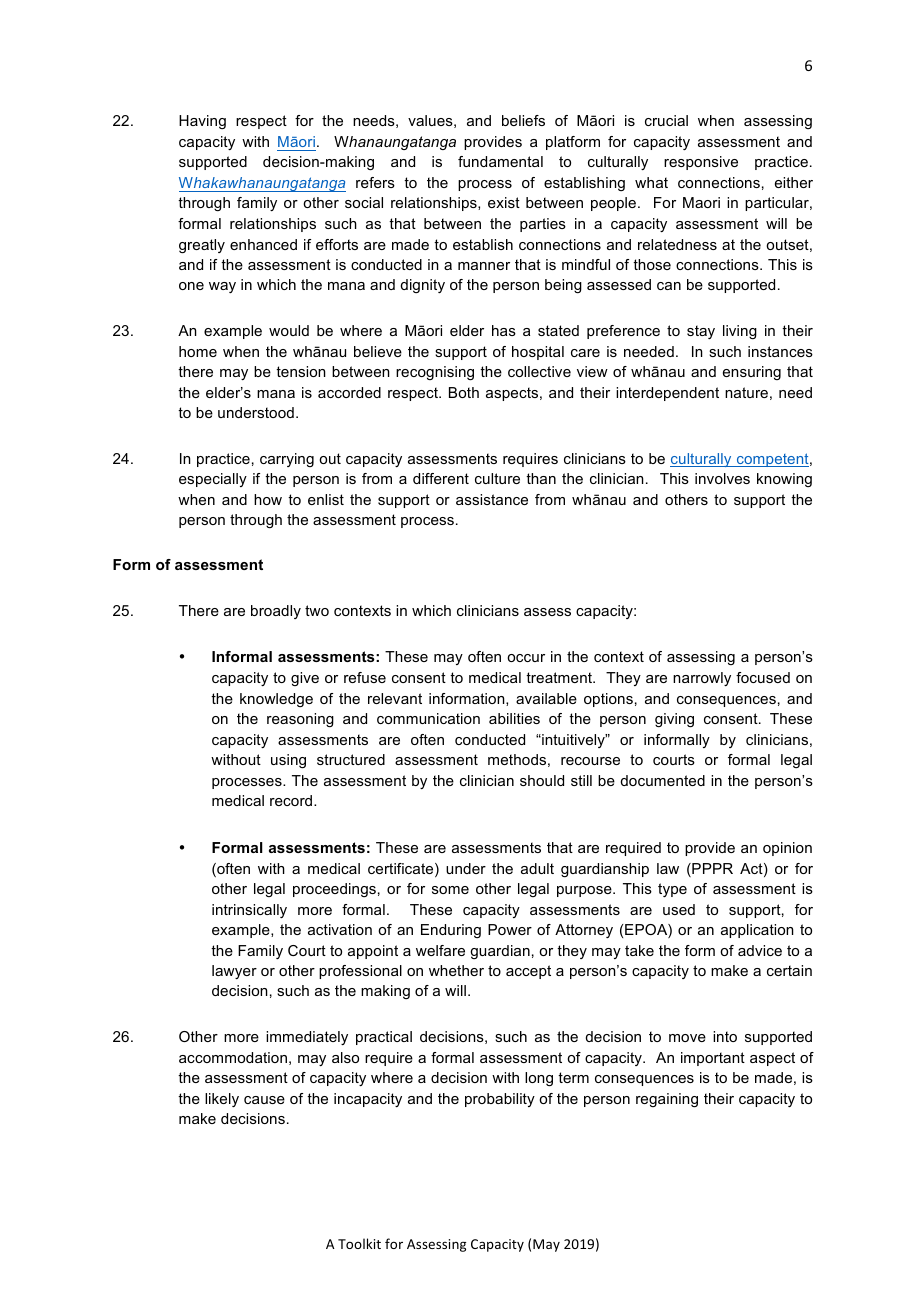 The height and width of the screenshot is (1308, 924). I want to click on Both, so click(464, 392).
